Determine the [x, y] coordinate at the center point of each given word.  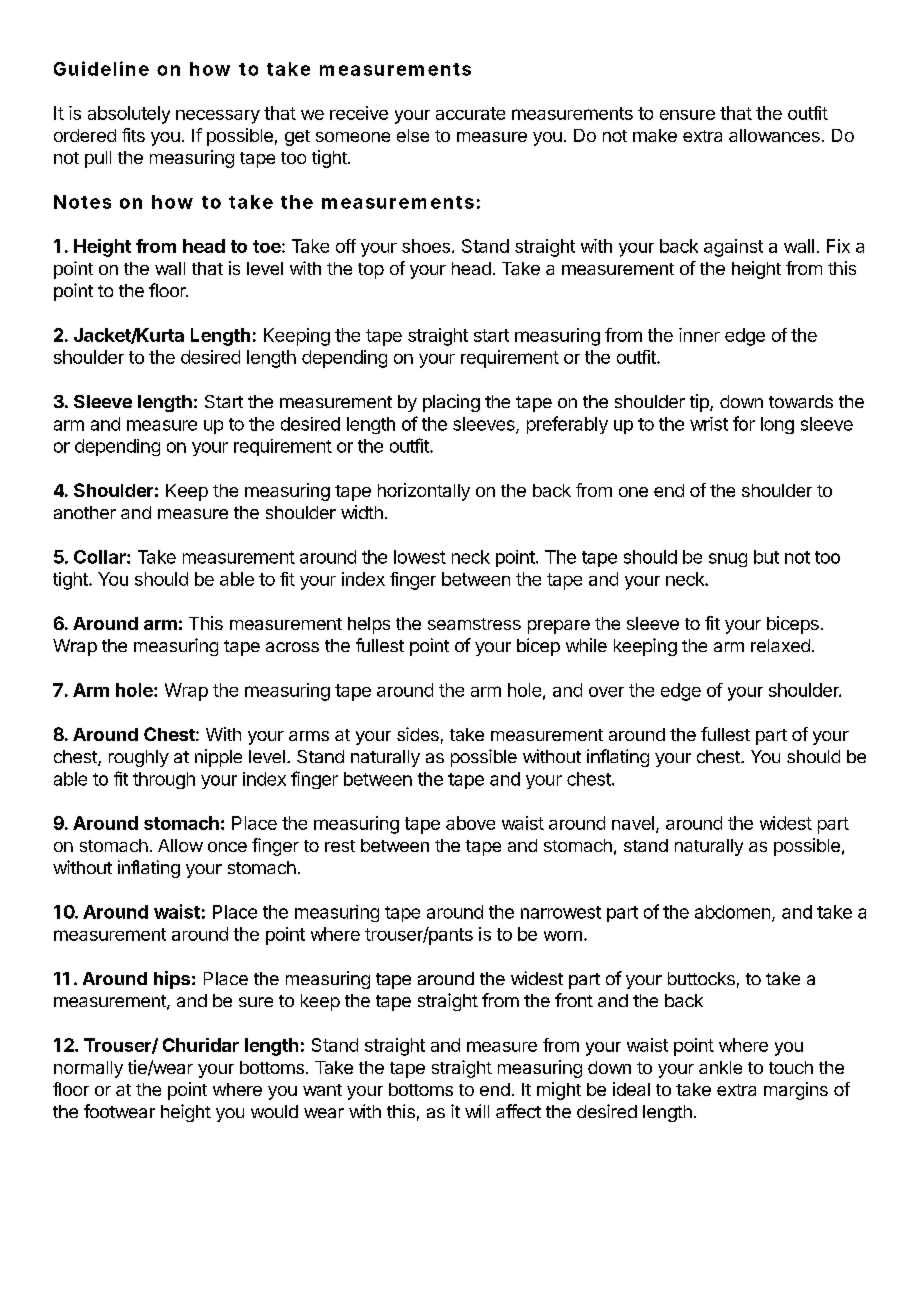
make [655, 135]
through [164, 780]
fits [133, 135]
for [744, 423]
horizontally [424, 492]
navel [633, 823]
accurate [470, 113]
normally [88, 1069]
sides [418, 734]
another [85, 512]
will [477, 1111]
